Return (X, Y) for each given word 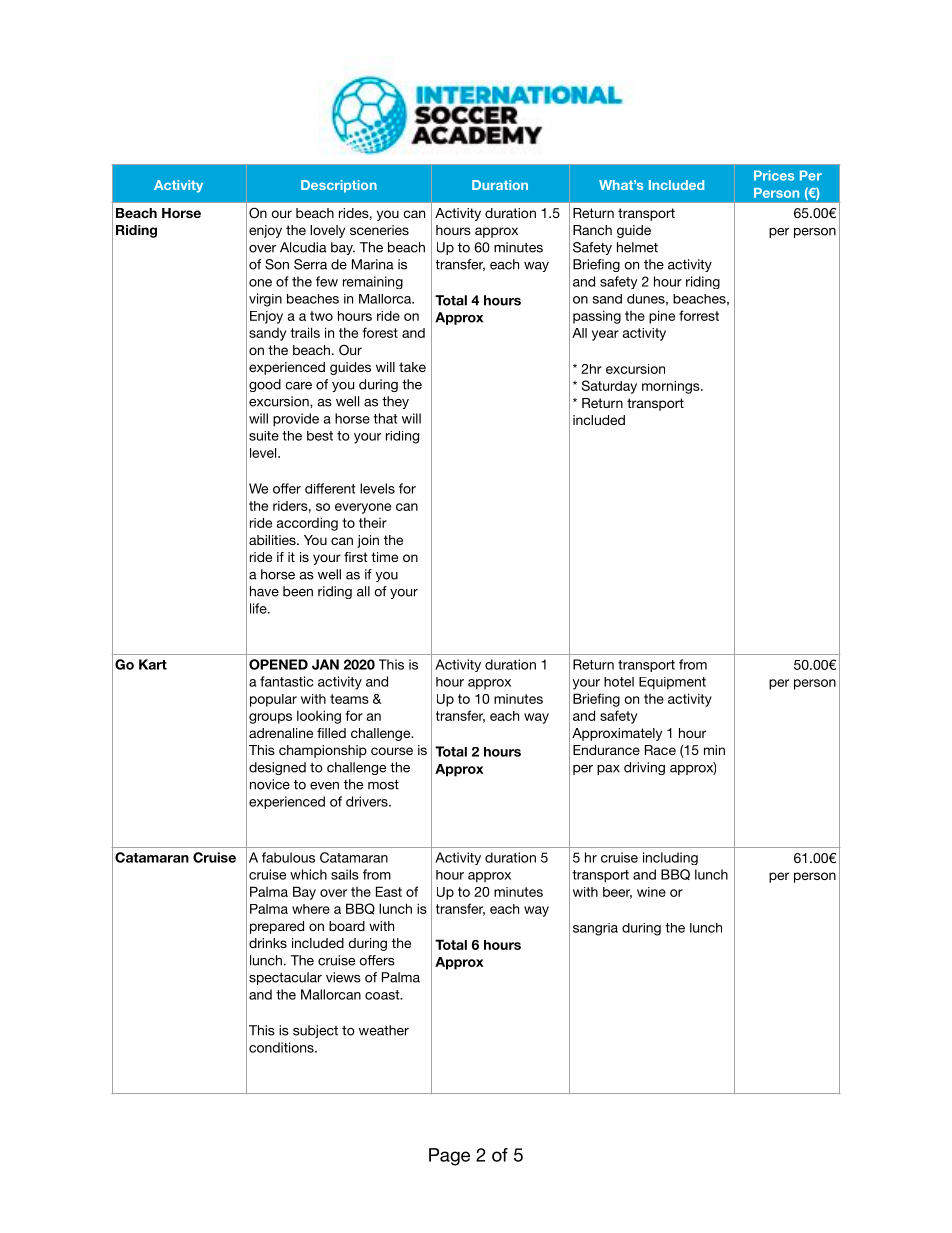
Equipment (672, 683)
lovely (327, 231)
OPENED (278, 664)
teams (349, 699)
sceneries (379, 230)
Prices (774, 175)
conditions (282, 1047)
